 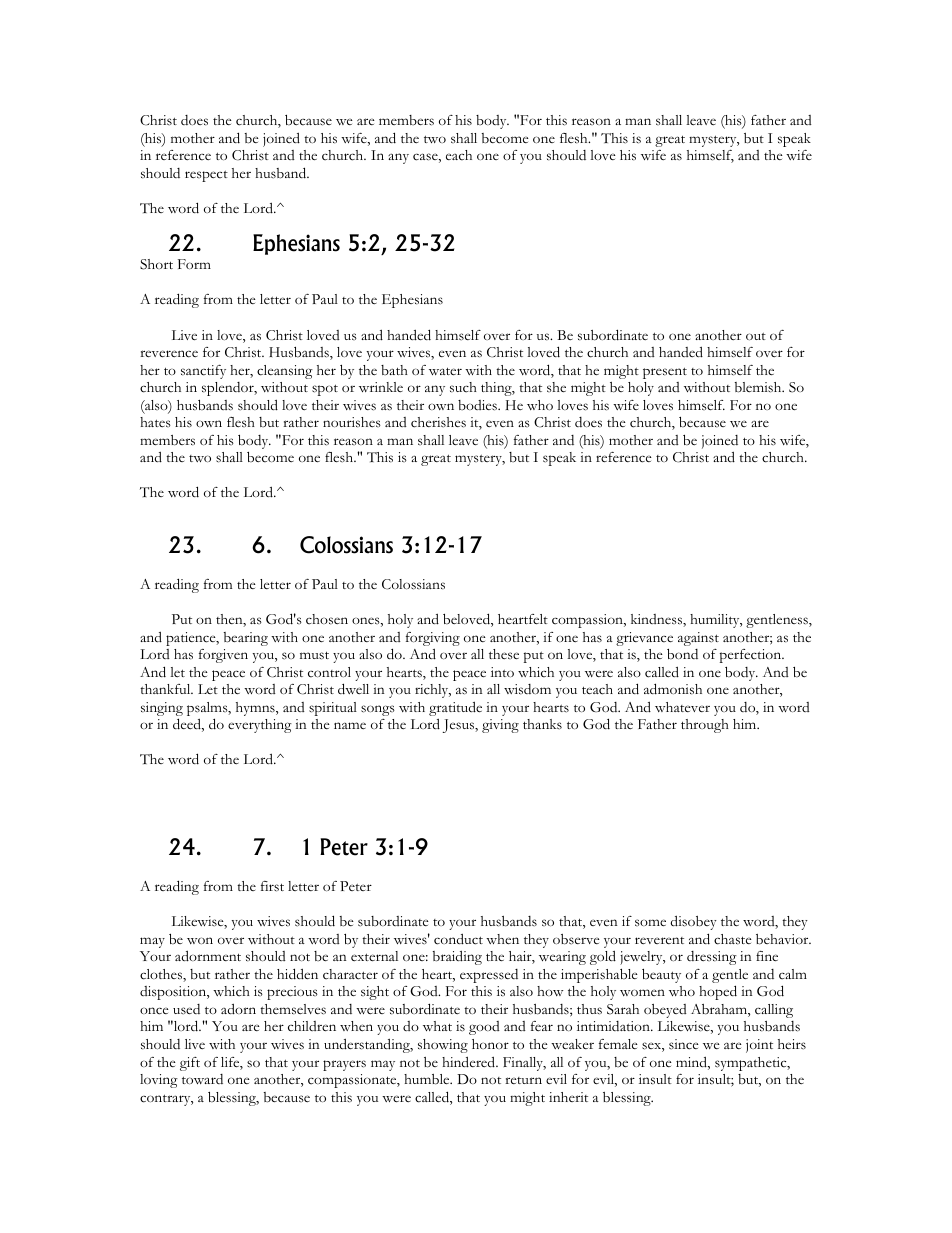 What do you see at coordinates (478, 405) in the screenshot?
I see `bodies` at bounding box center [478, 405].
